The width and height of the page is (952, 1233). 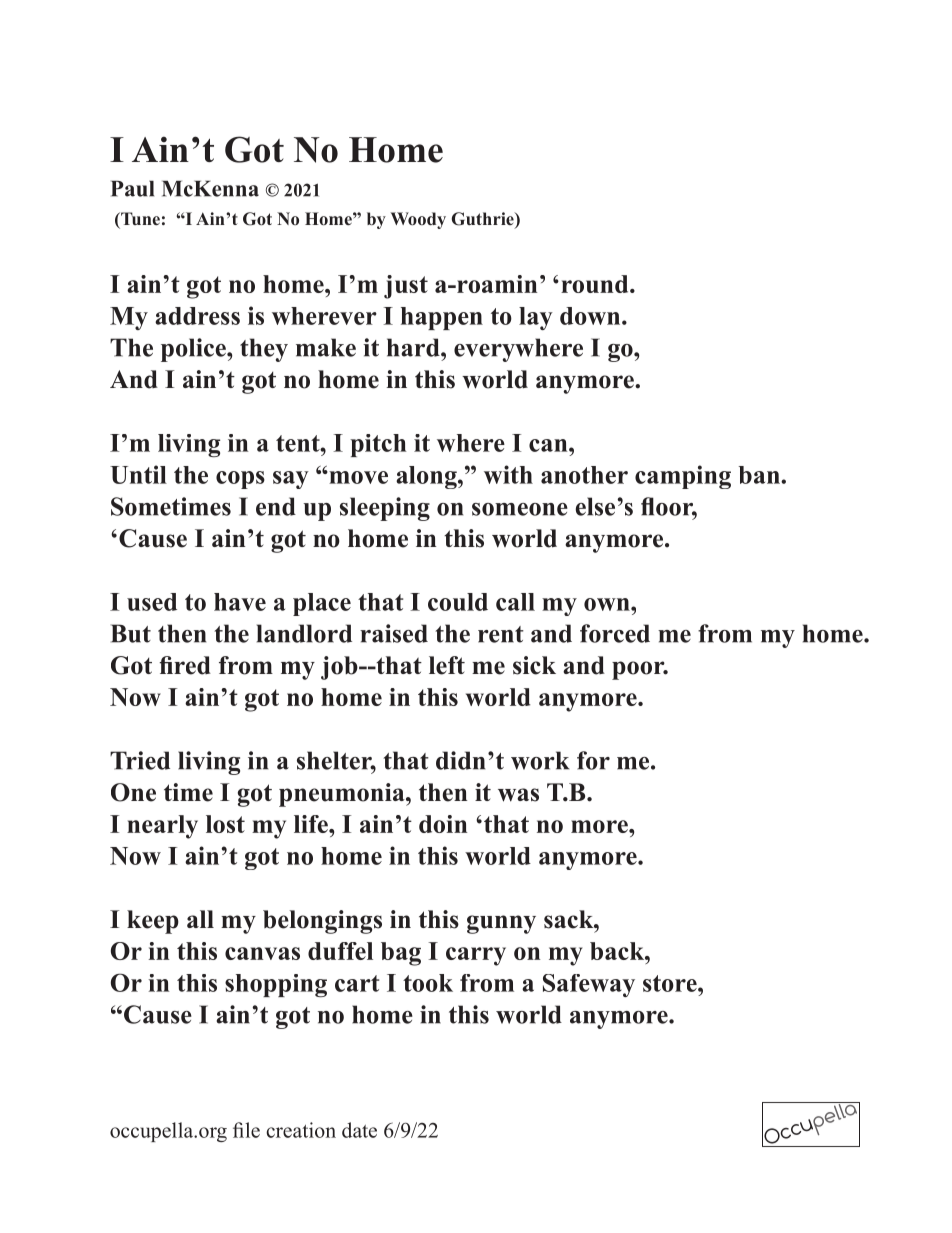 What do you see at coordinates (140, 760) in the page?
I see `Tried` at bounding box center [140, 760].
